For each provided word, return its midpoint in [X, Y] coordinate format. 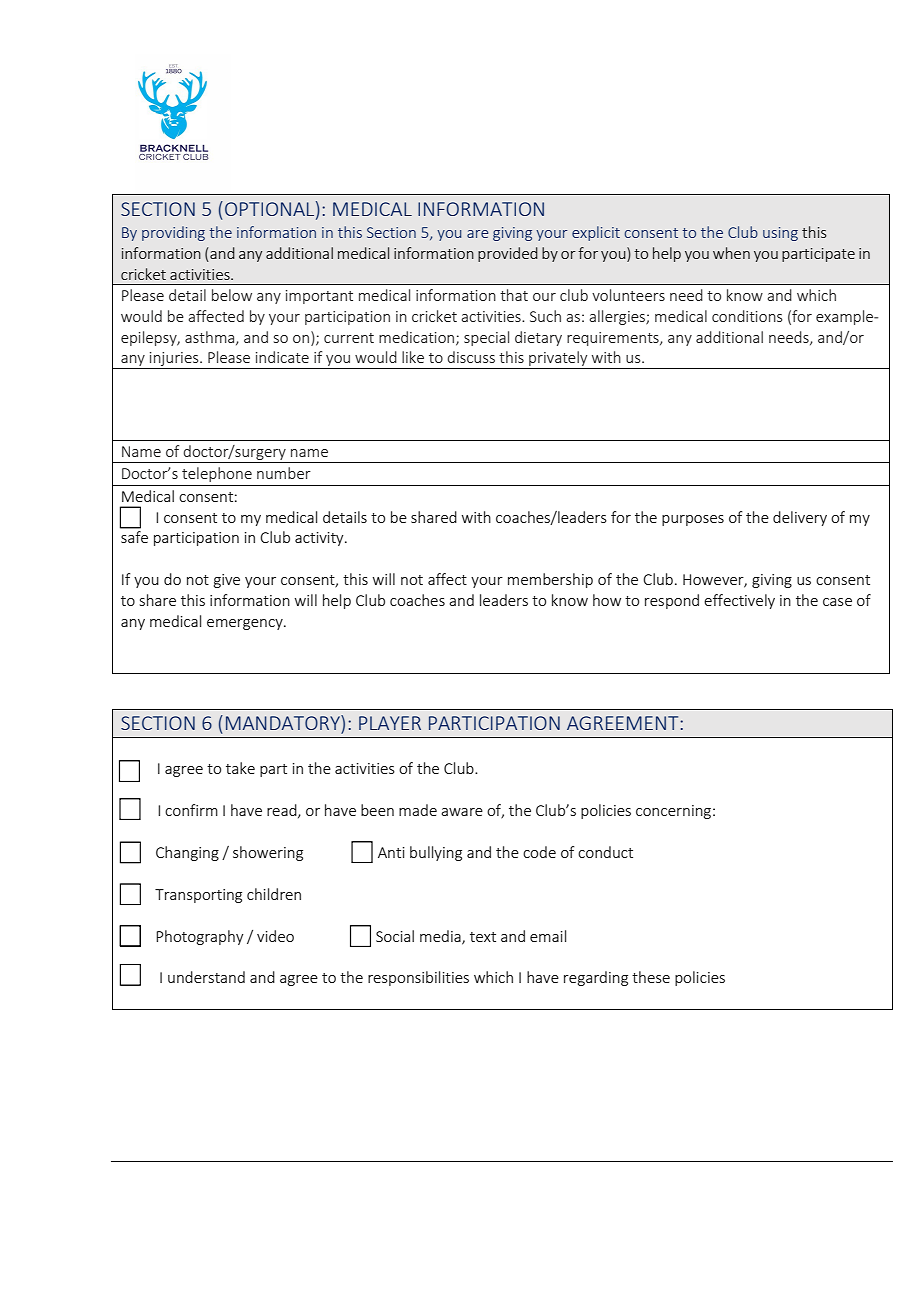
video [275, 936]
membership [550, 580]
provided [508, 254]
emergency [246, 624]
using [780, 234]
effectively [739, 601]
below [232, 295]
